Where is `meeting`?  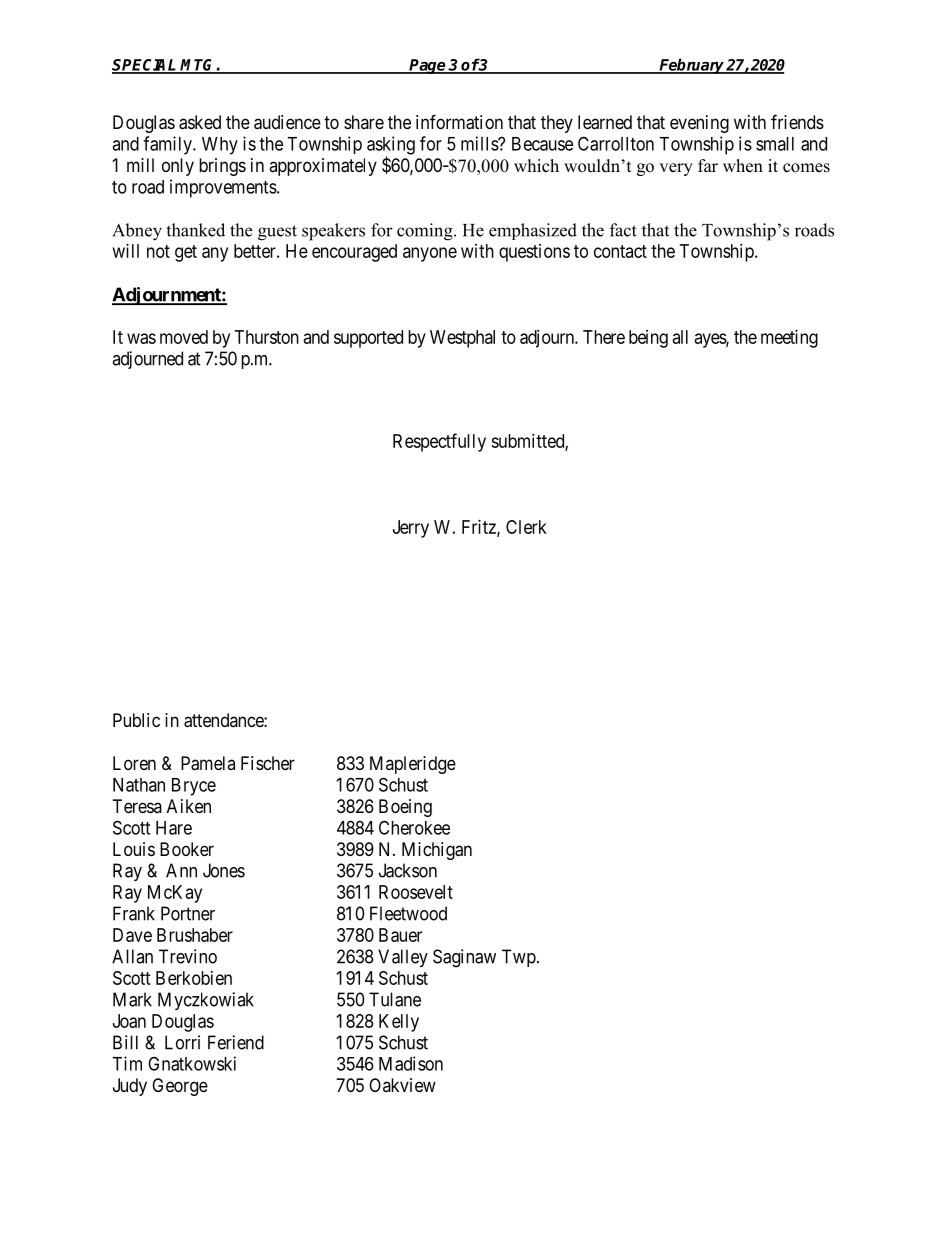
meeting is located at coordinates (789, 339).
